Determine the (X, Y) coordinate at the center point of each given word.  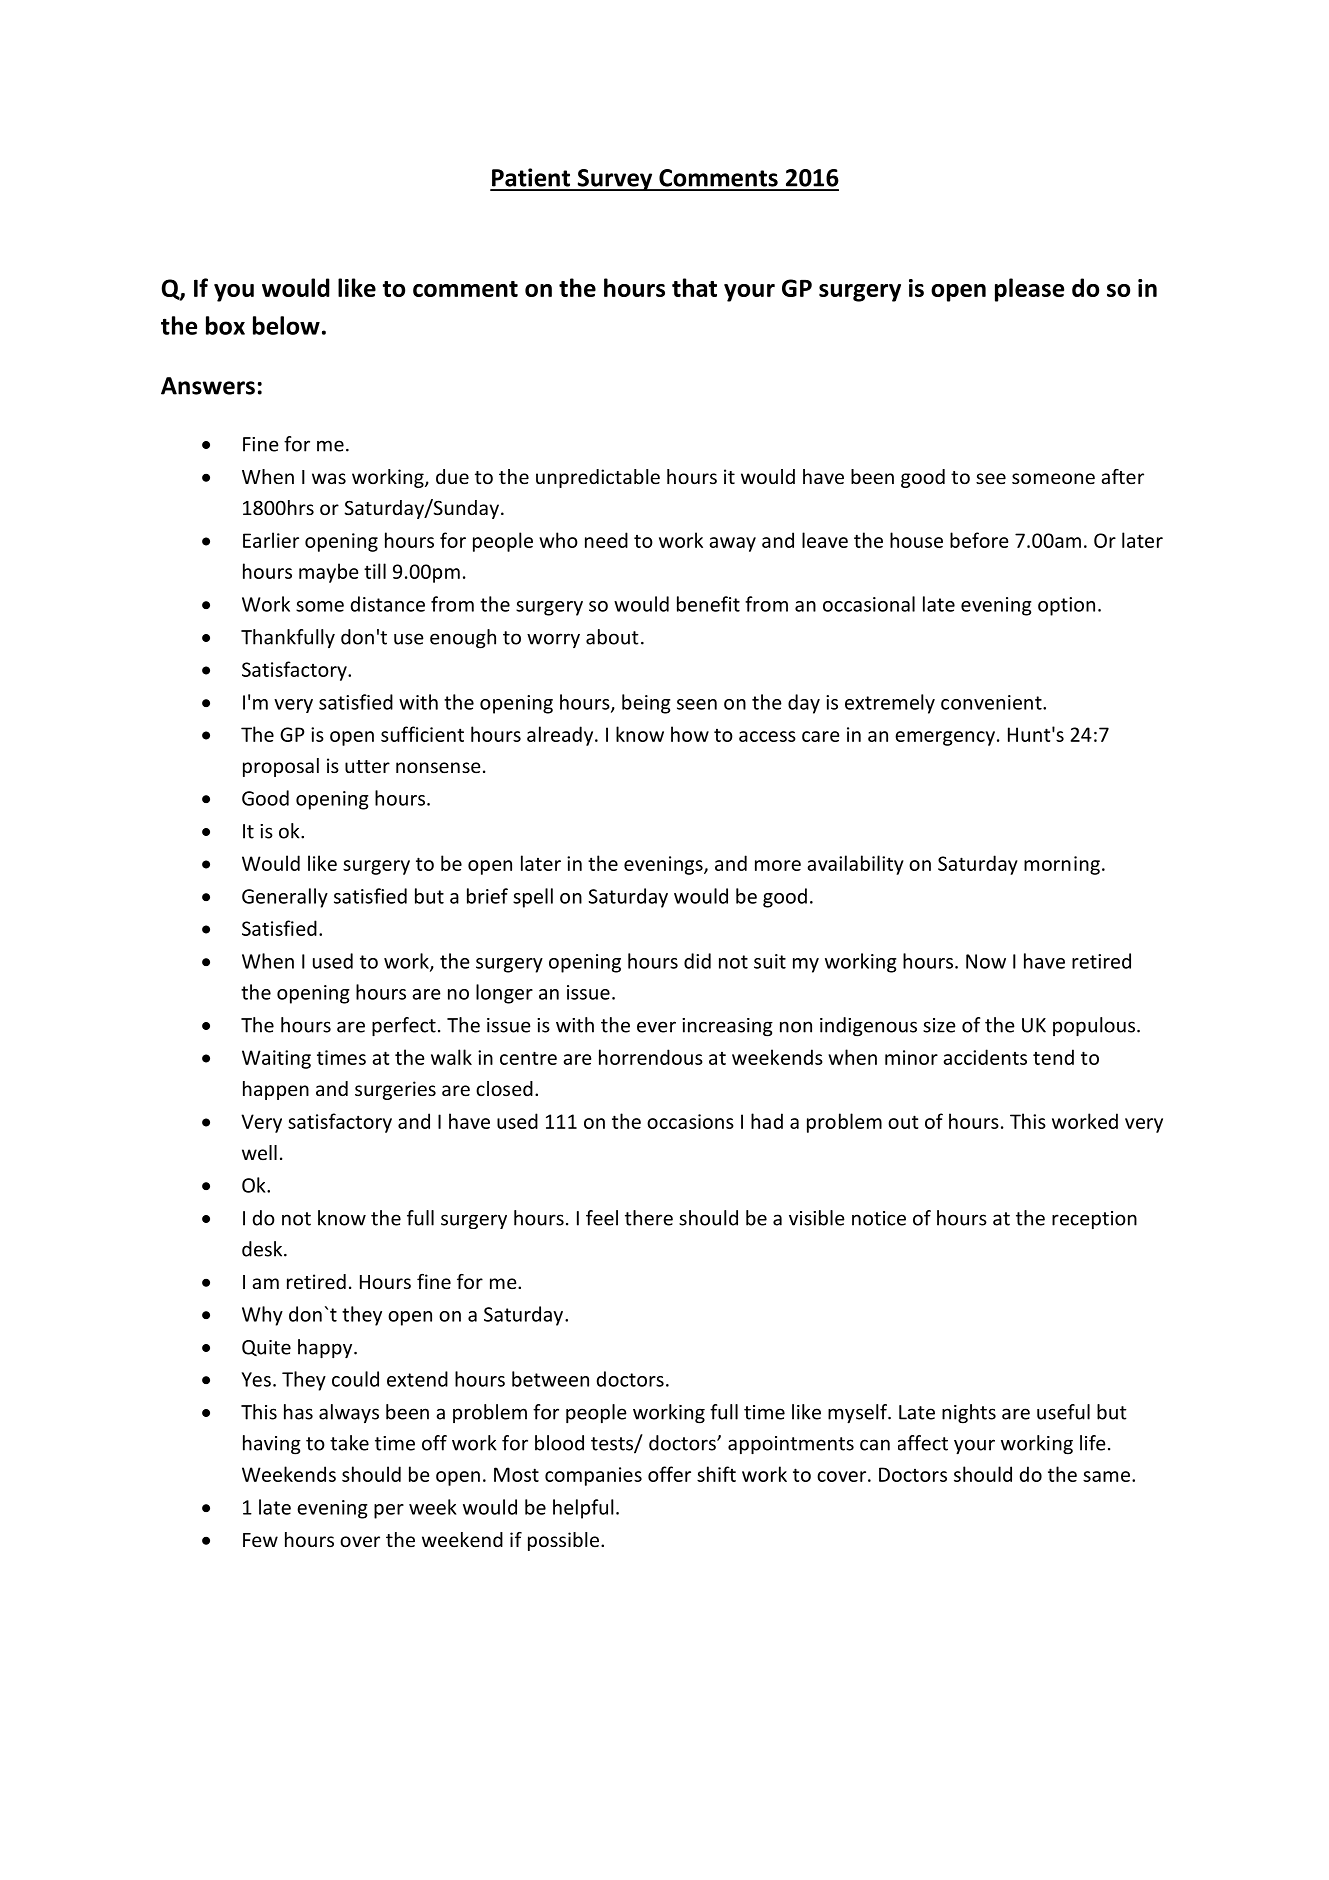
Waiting (276, 1059)
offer (669, 1474)
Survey (615, 180)
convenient (992, 702)
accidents (985, 1057)
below (286, 325)
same (1106, 1476)
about (612, 637)
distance (388, 604)
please (1029, 290)
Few (260, 1540)
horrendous (651, 1057)
